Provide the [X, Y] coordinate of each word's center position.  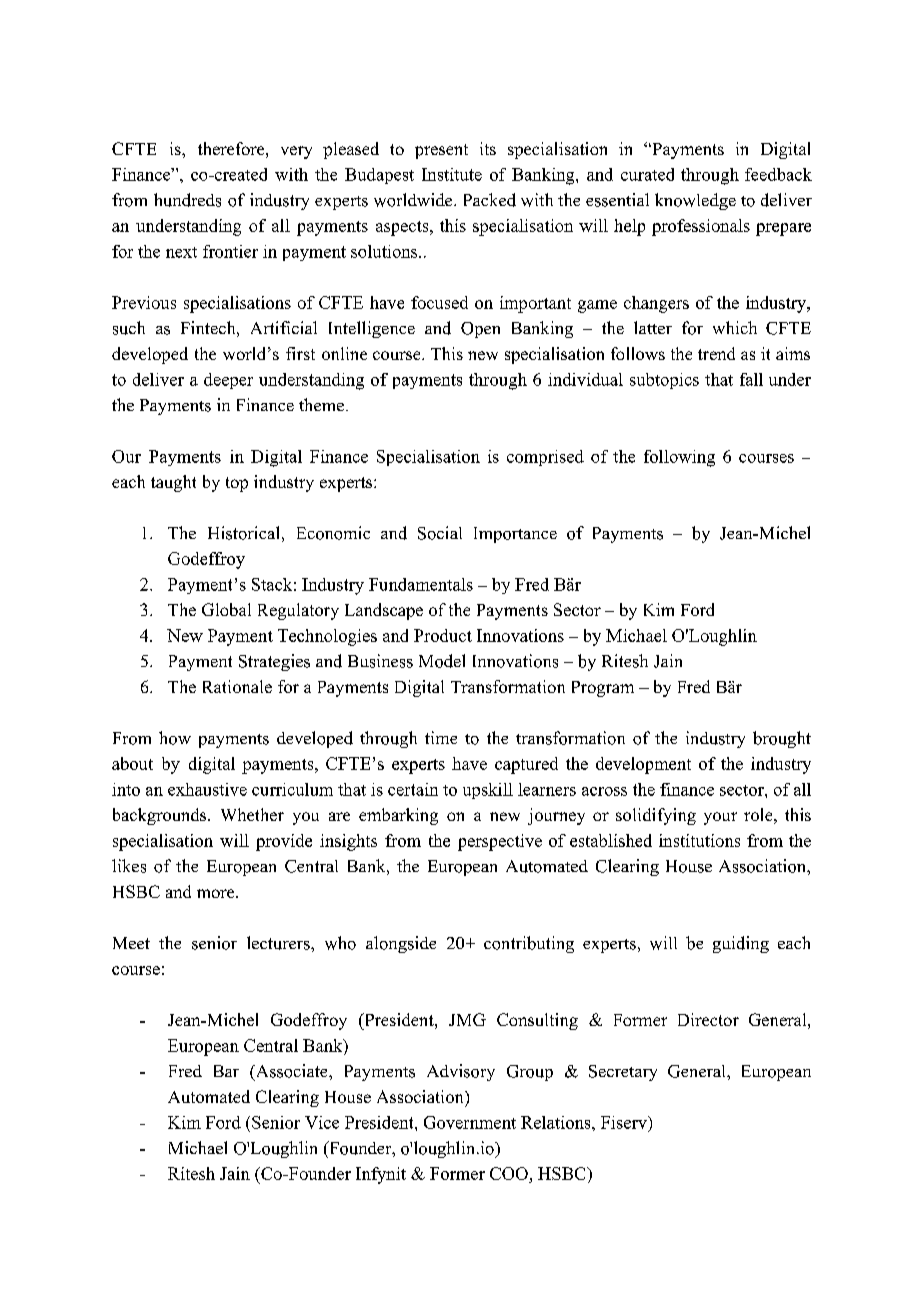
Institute [452, 174]
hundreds [187, 200]
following [679, 458]
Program [603, 689]
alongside [401, 944]
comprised [545, 458]
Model [442, 661]
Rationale [237, 686]
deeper [228, 381]
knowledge [695, 201]
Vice [322, 1122]
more [217, 893]
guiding [741, 944]
